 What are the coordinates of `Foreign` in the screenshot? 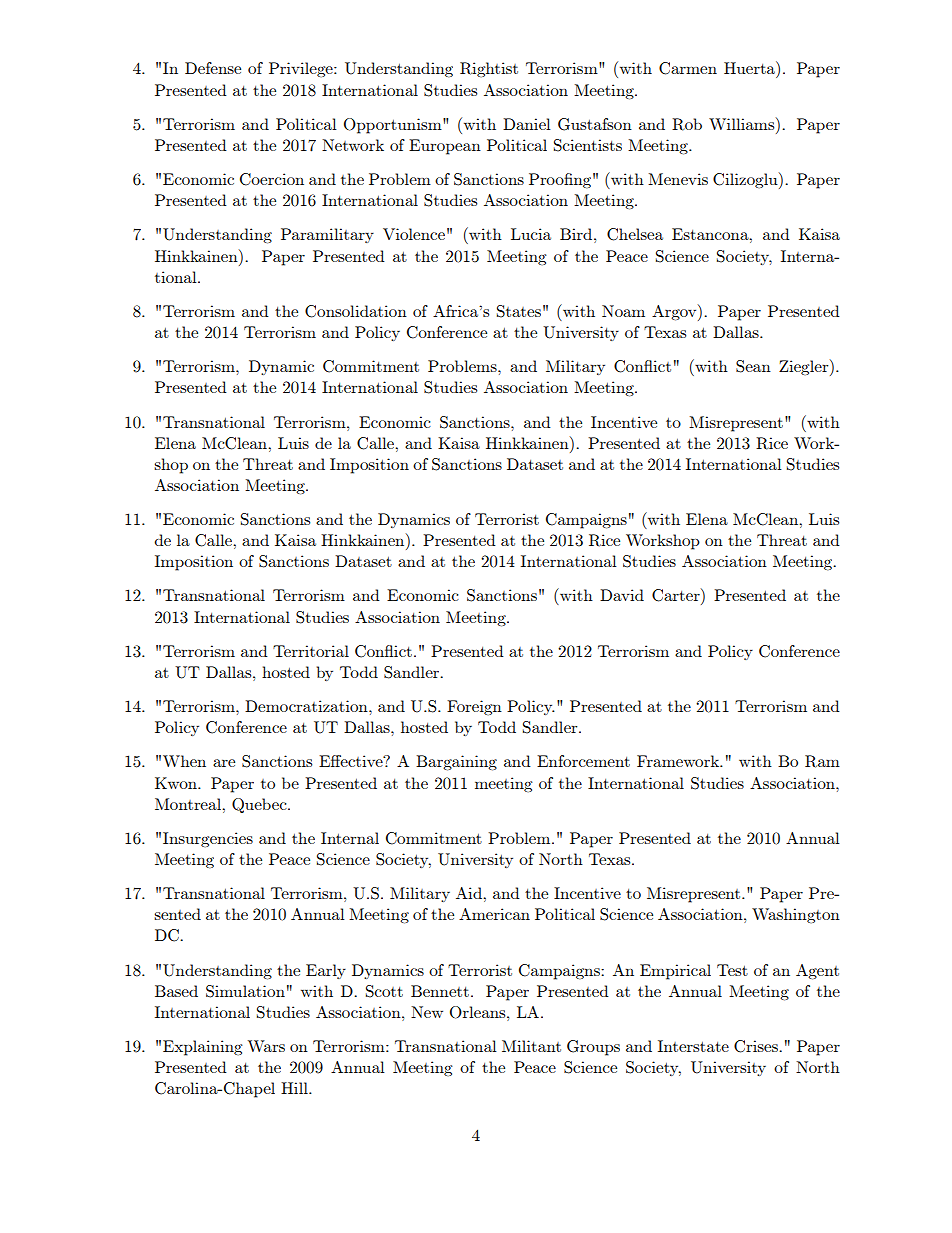 It's located at (474, 707).
